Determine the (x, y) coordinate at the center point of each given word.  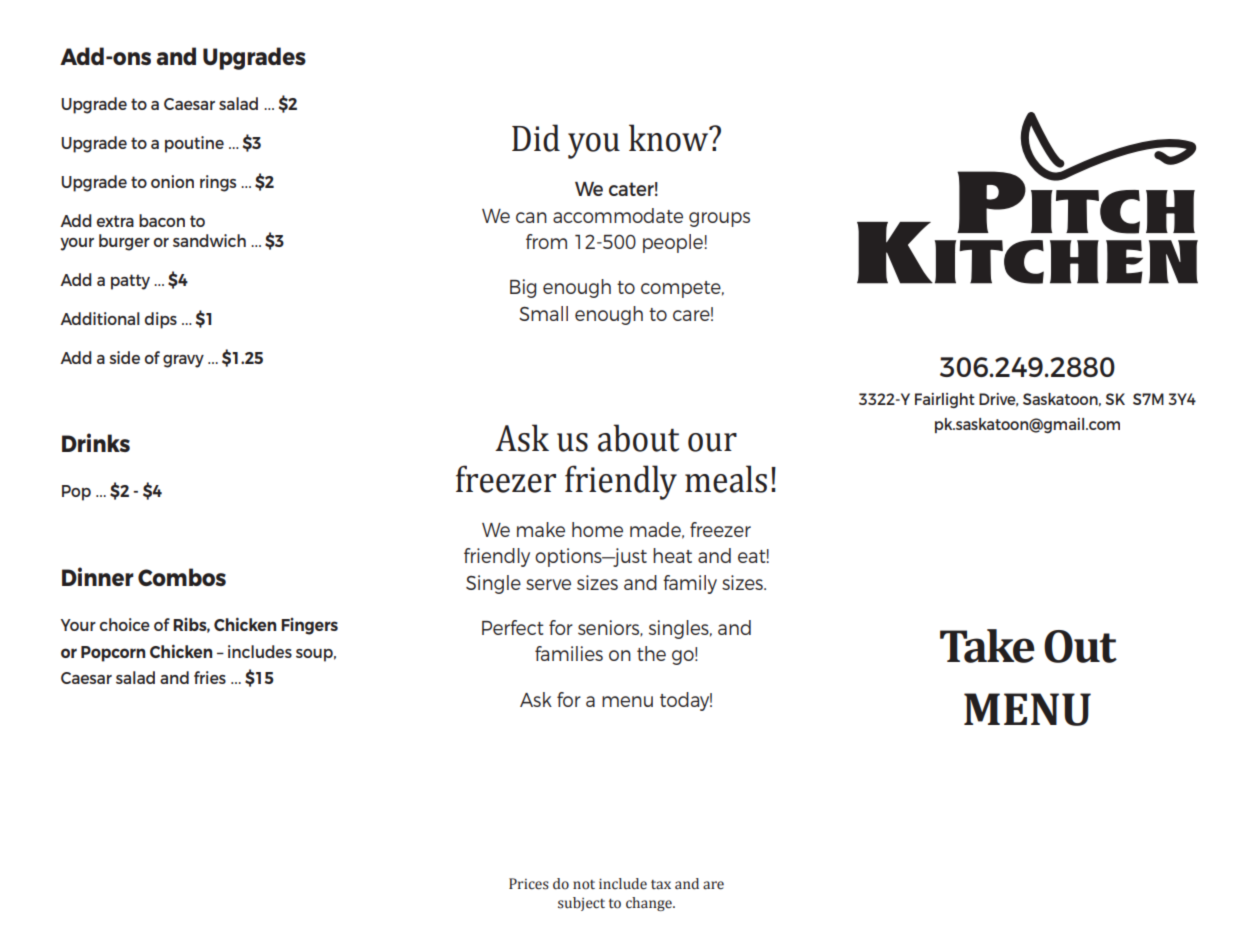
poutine (194, 144)
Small (543, 313)
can (531, 217)
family (690, 584)
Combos (182, 577)
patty (130, 282)
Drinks (96, 442)
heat (672, 555)
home (597, 529)
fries (210, 677)
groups (719, 219)
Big (523, 288)
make (541, 529)
